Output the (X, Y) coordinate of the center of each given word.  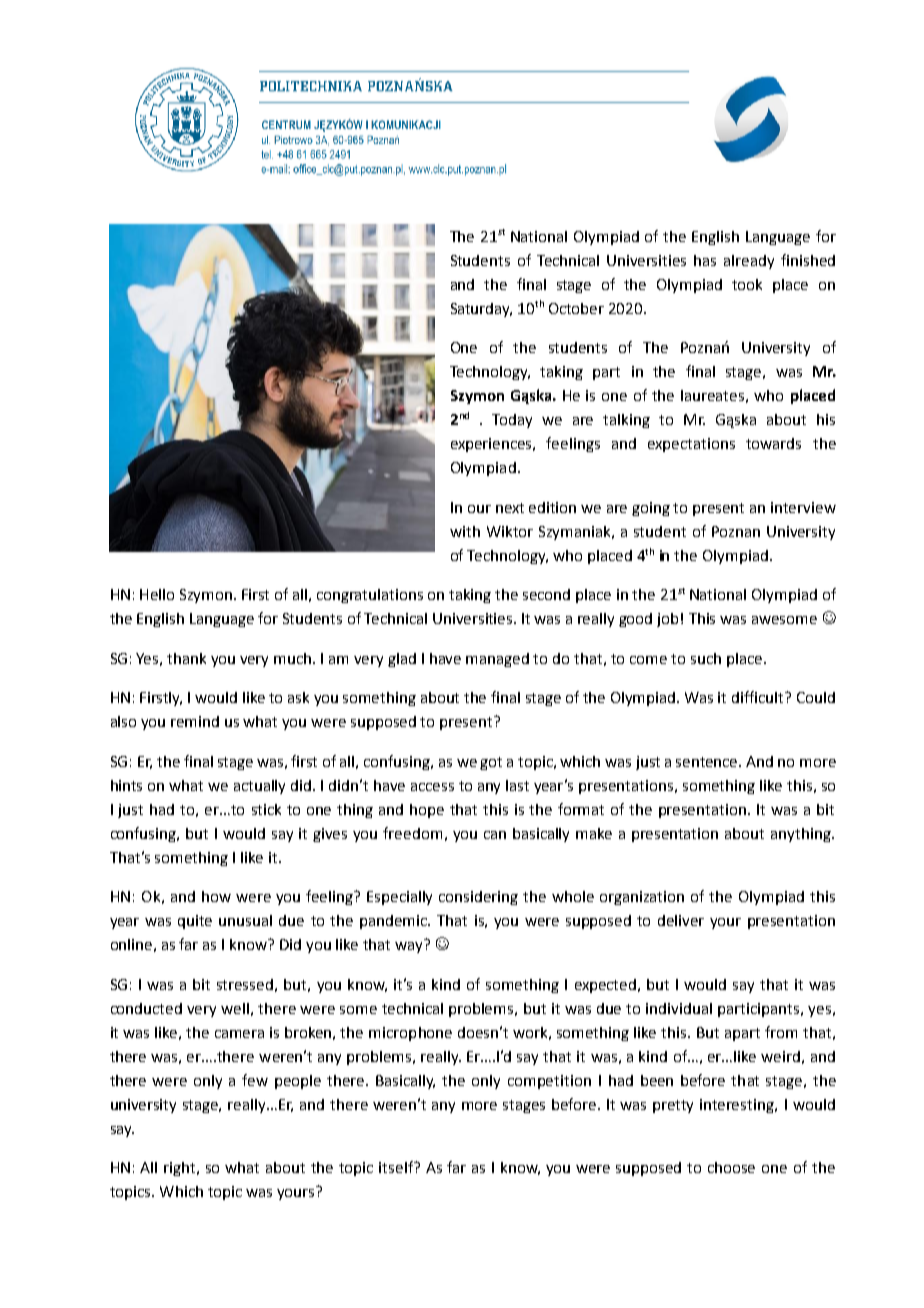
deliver (681, 920)
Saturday (481, 310)
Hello (157, 594)
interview (803, 507)
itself (397, 1167)
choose (731, 1167)
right (181, 1169)
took (747, 284)
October (576, 308)
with (465, 531)
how (216, 896)
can (495, 835)
